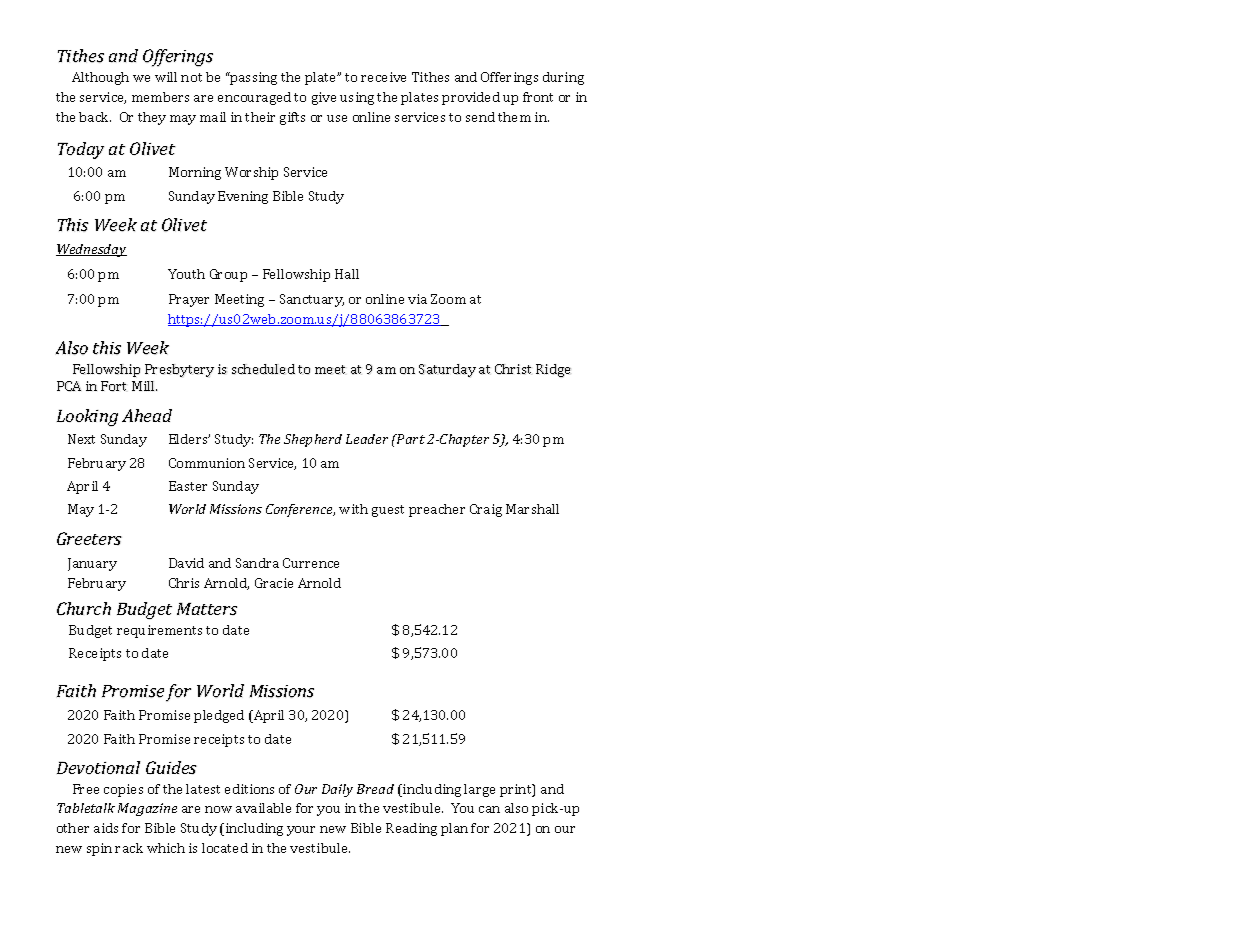 The width and height of the screenshot is (1233, 952). I want to click on give, so click(324, 98).
